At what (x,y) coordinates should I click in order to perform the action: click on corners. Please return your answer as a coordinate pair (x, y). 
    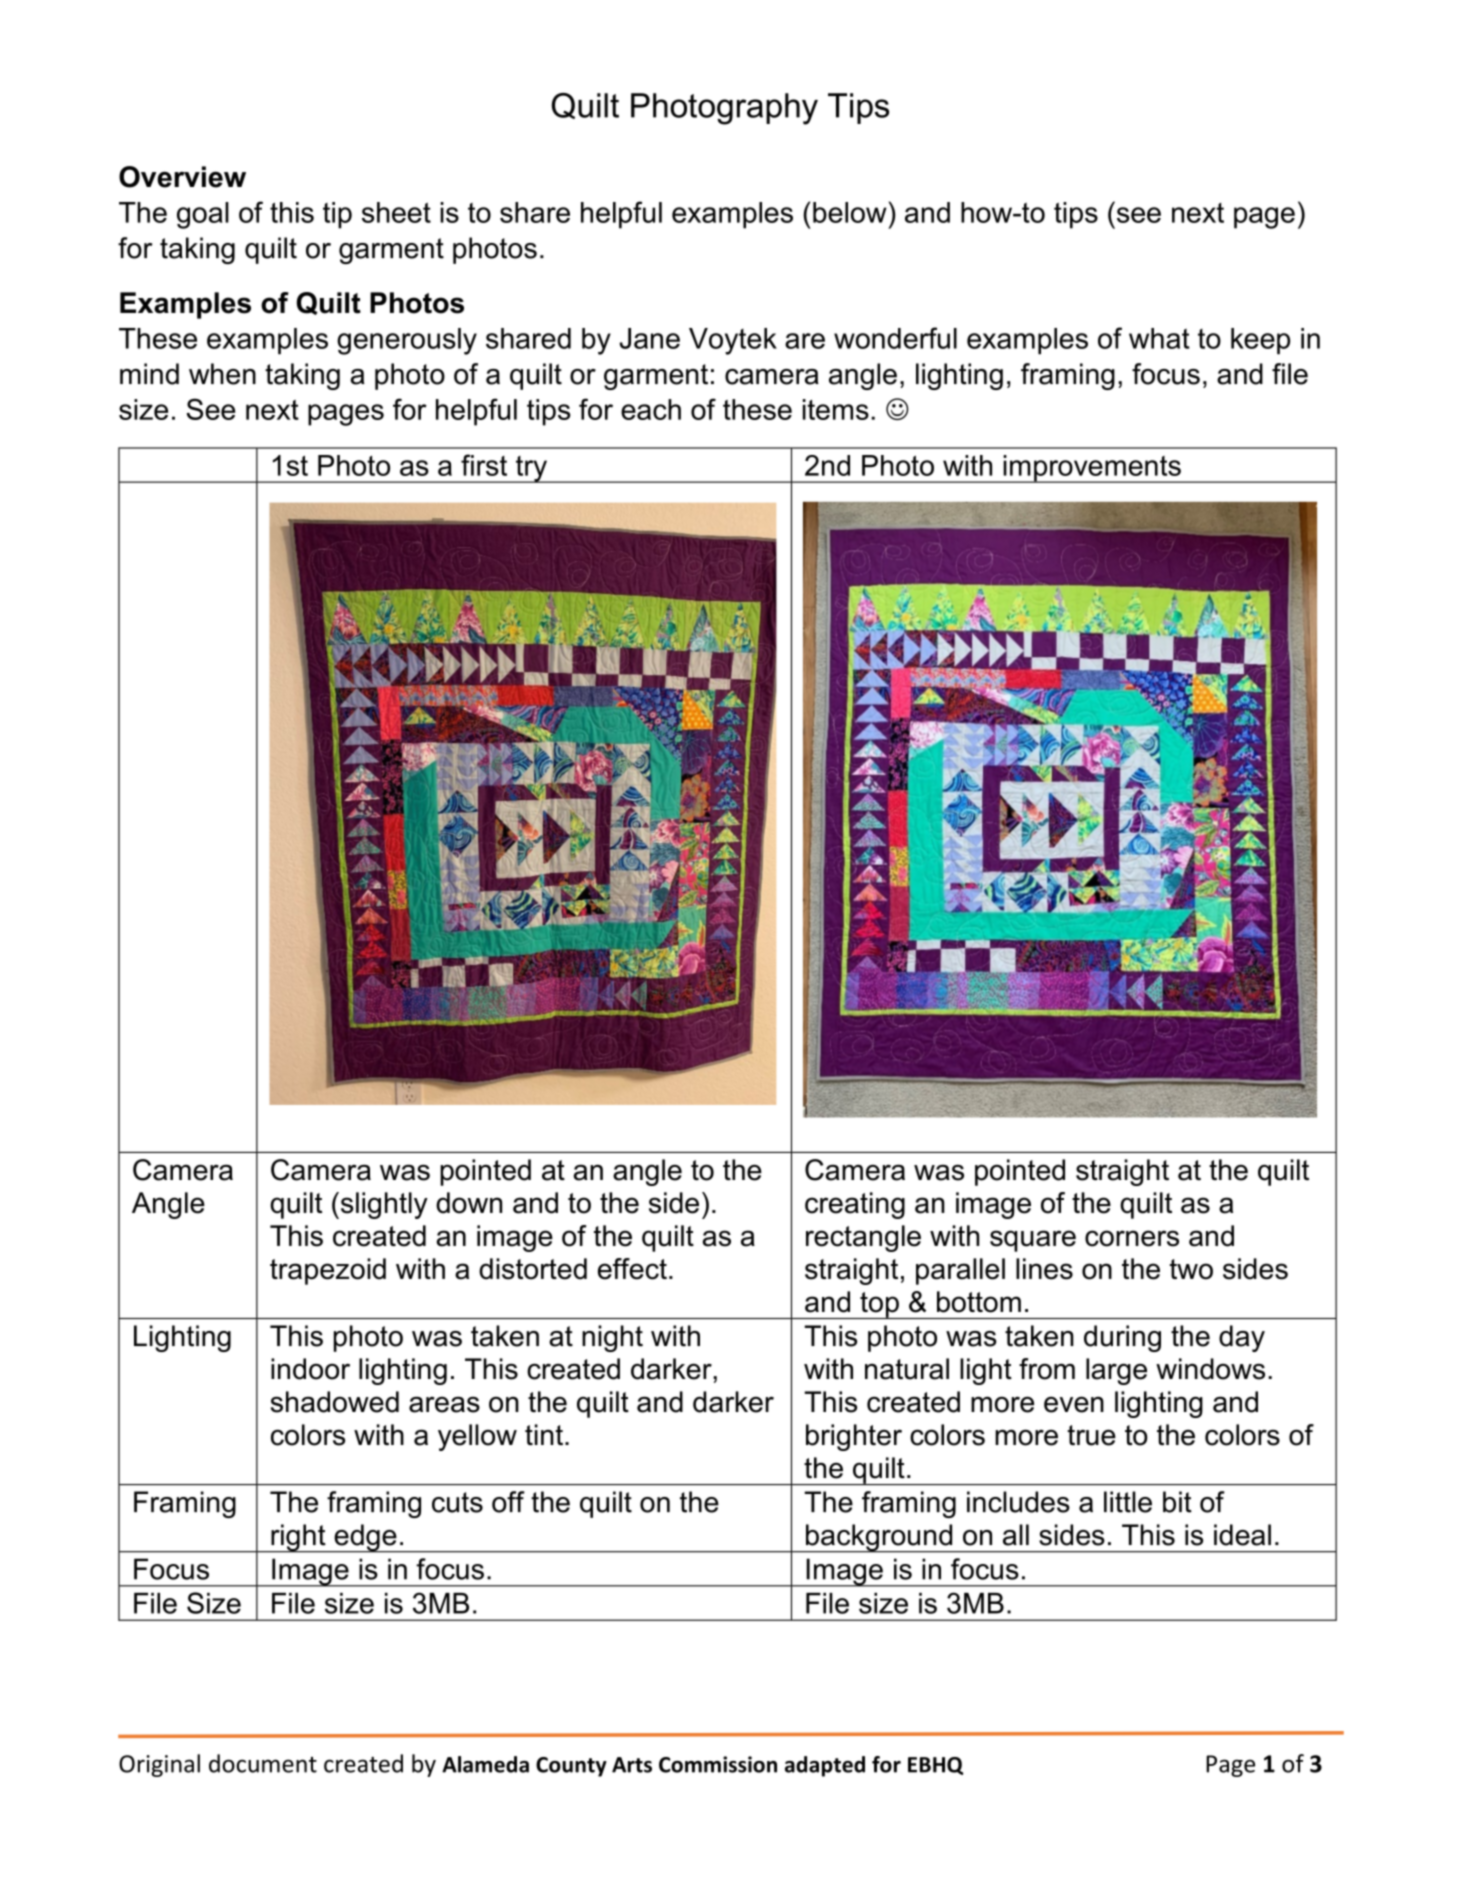
    Looking at the image, I should click on (1132, 1238).
